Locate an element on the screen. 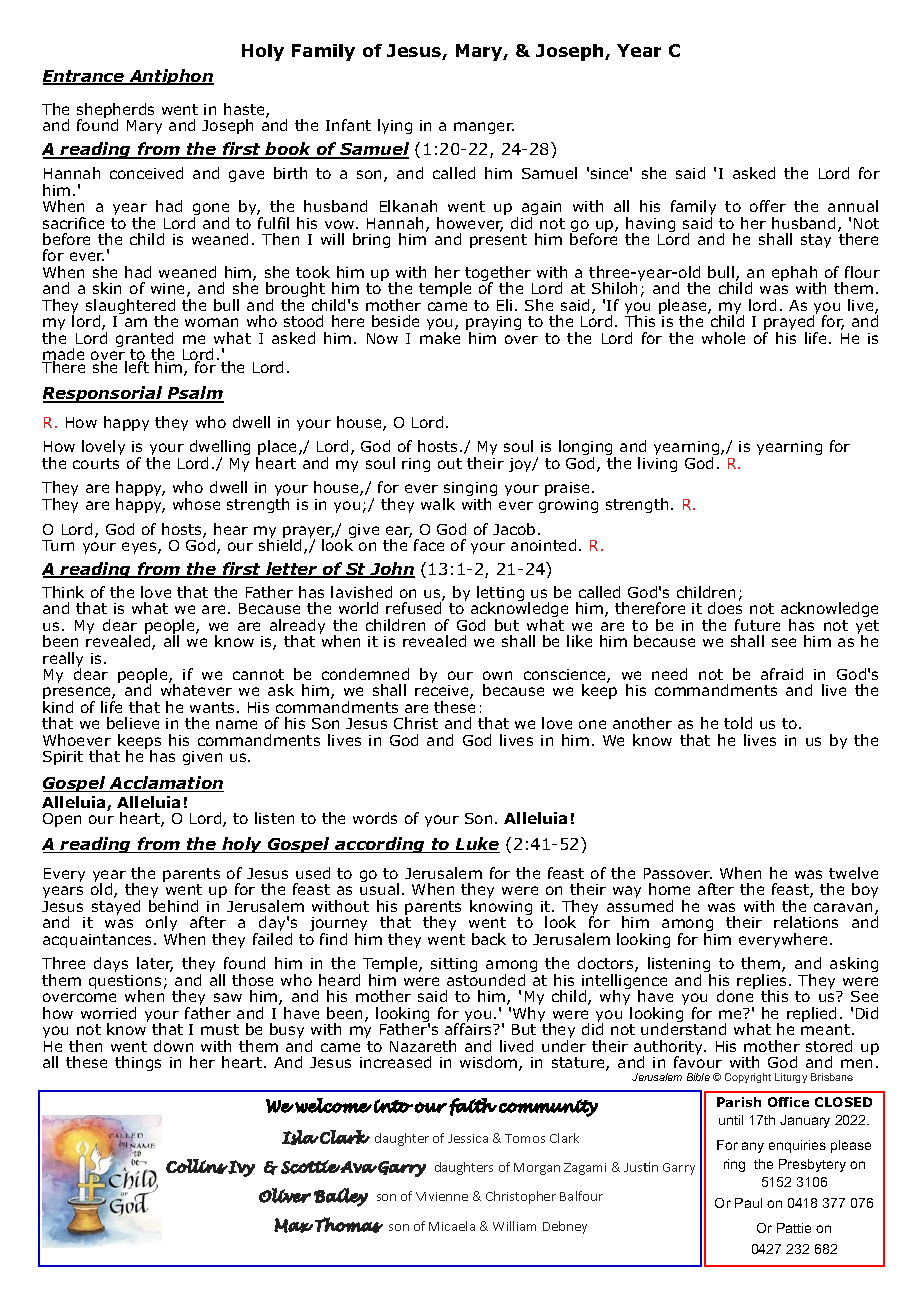 This screenshot has height=1308, width=924. shepherds is located at coordinates (115, 112).
